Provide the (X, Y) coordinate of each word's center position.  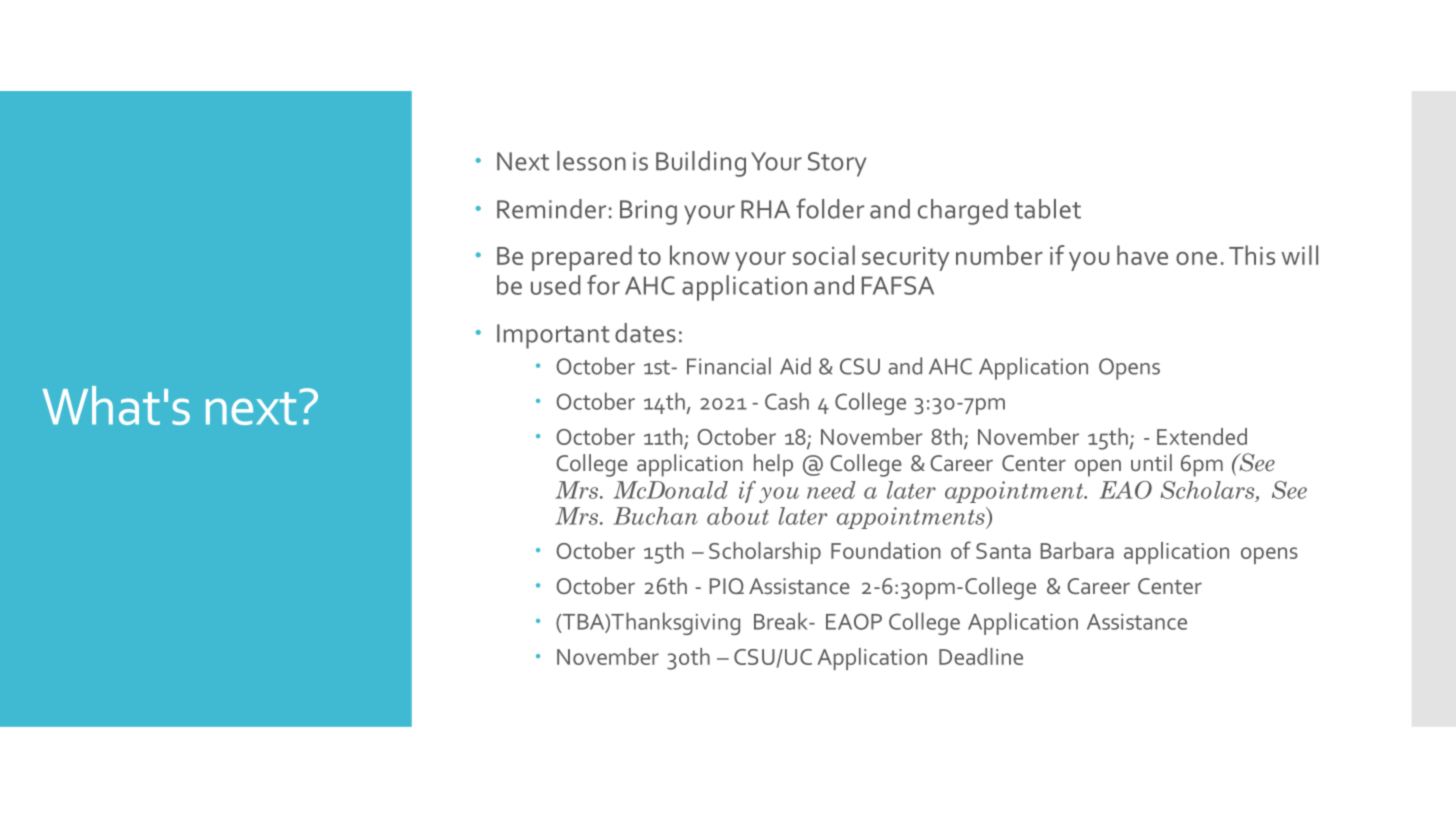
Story (837, 164)
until (1151, 462)
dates (645, 333)
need (831, 490)
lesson (591, 161)
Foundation (886, 550)
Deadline (981, 656)
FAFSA (898, 285)
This (1252, 255)
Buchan (655, 516)
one (1196, 258)
